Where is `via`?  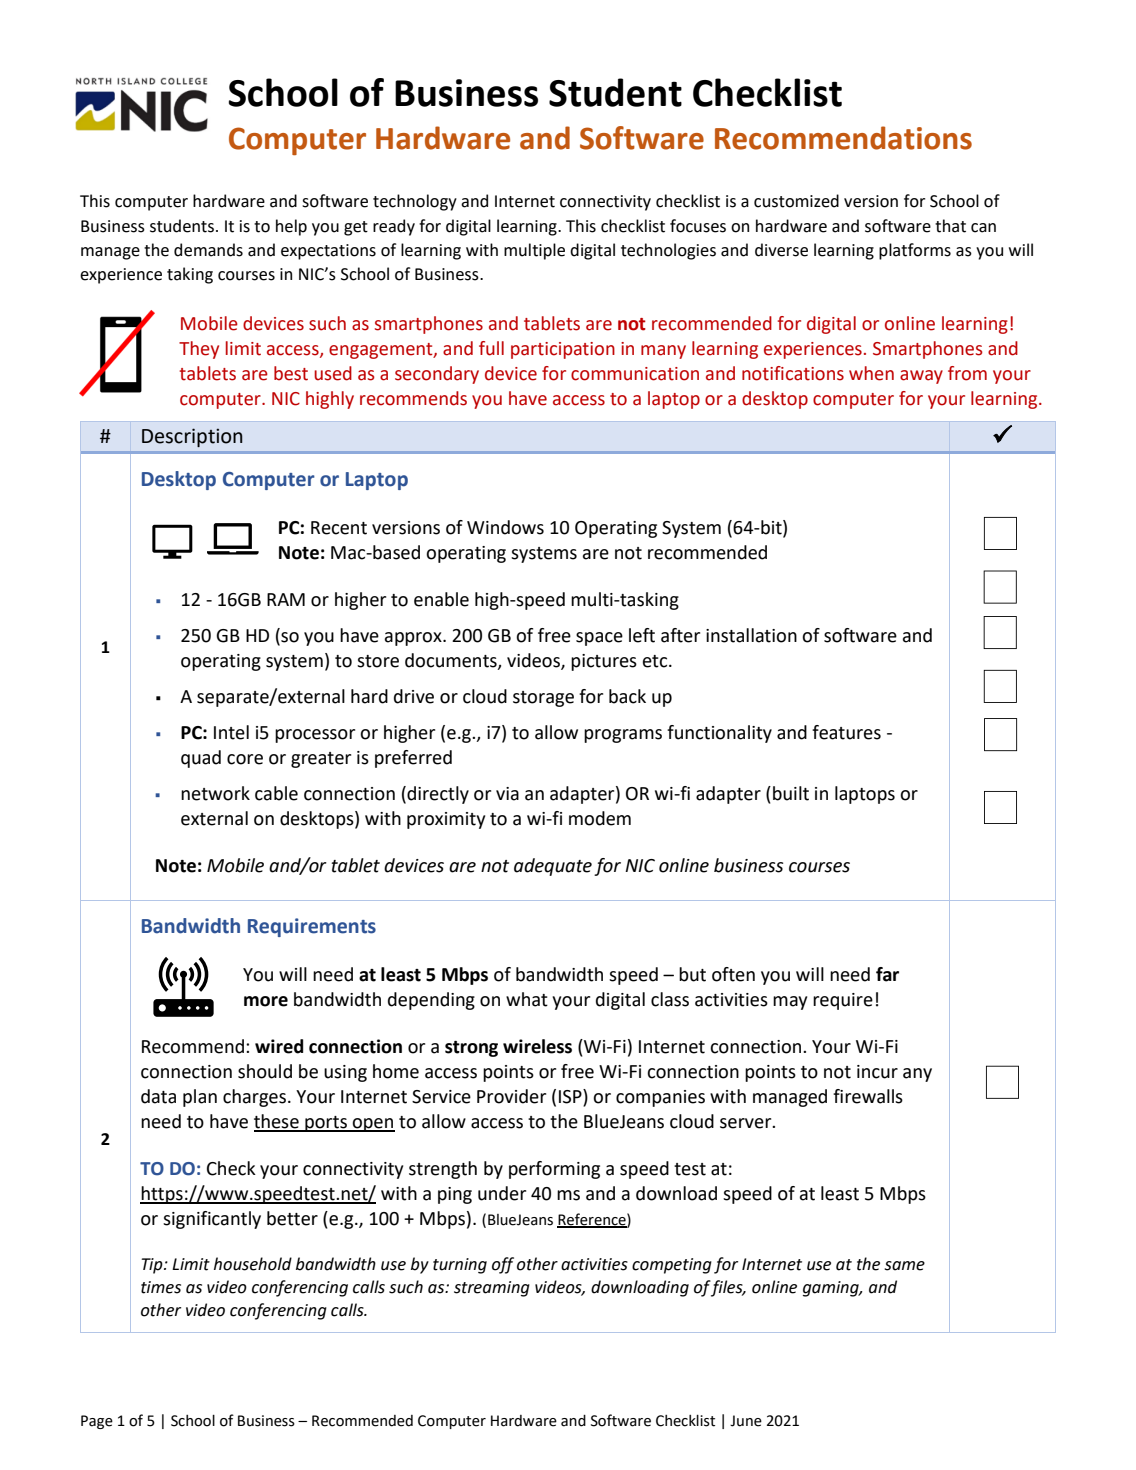 via is located at coordinates (507, 794).
